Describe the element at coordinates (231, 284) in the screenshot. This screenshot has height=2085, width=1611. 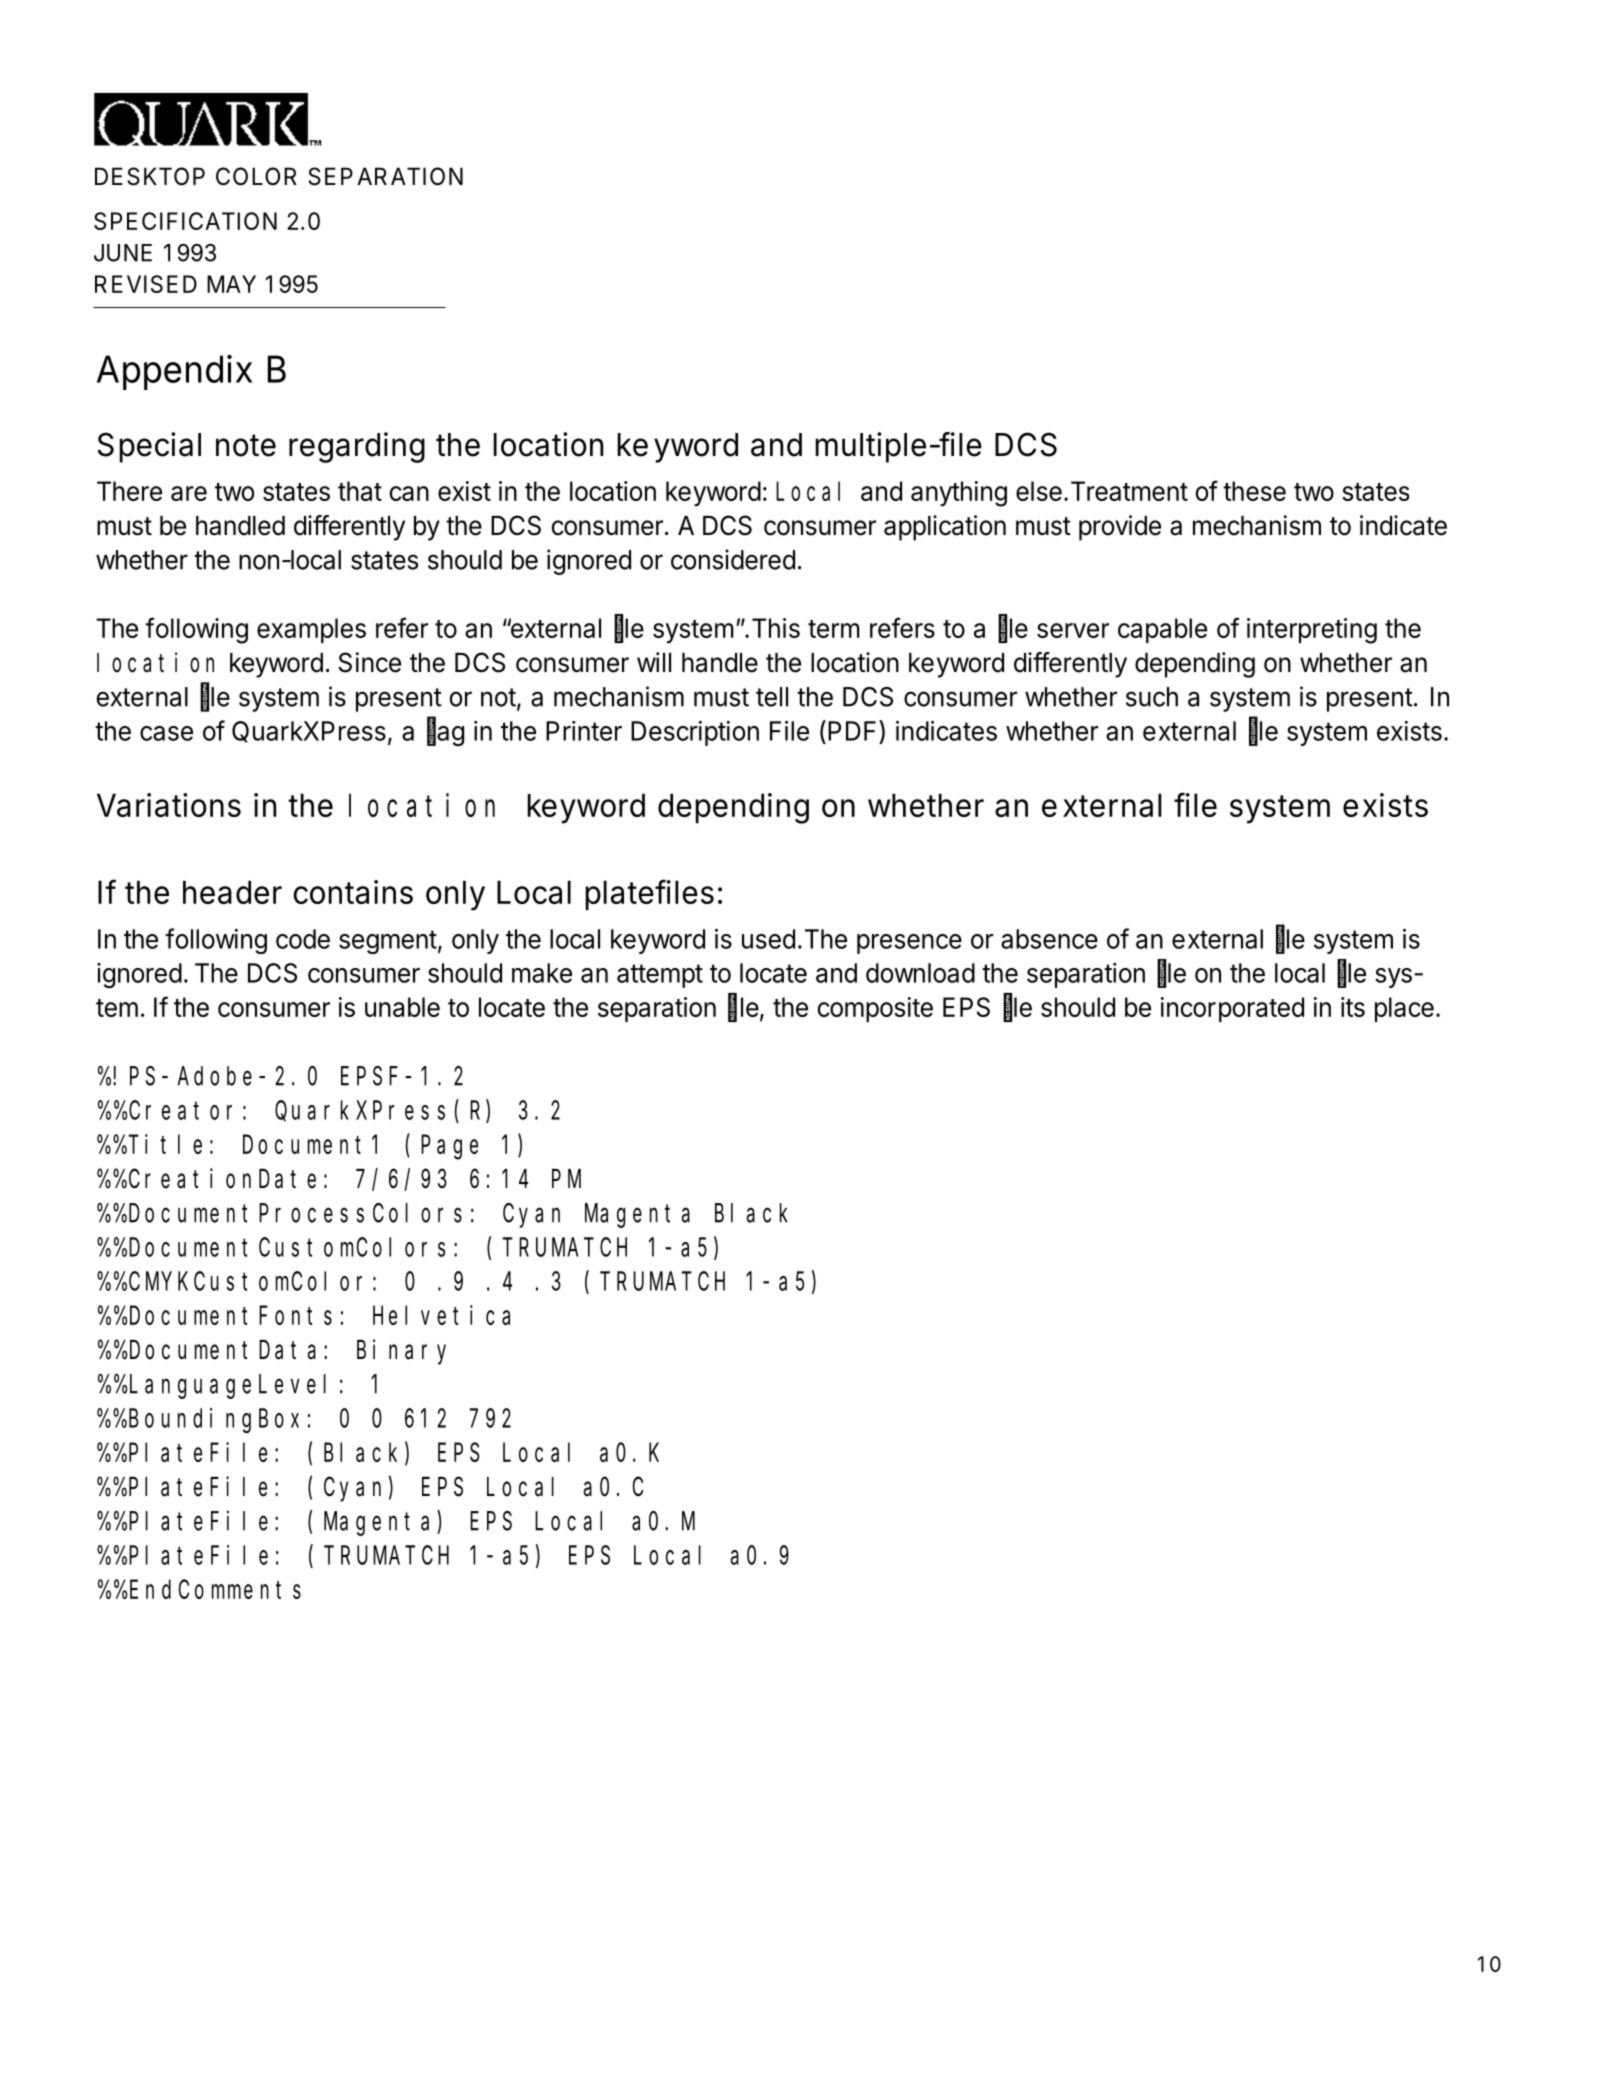
I see `MAY` at that location.
